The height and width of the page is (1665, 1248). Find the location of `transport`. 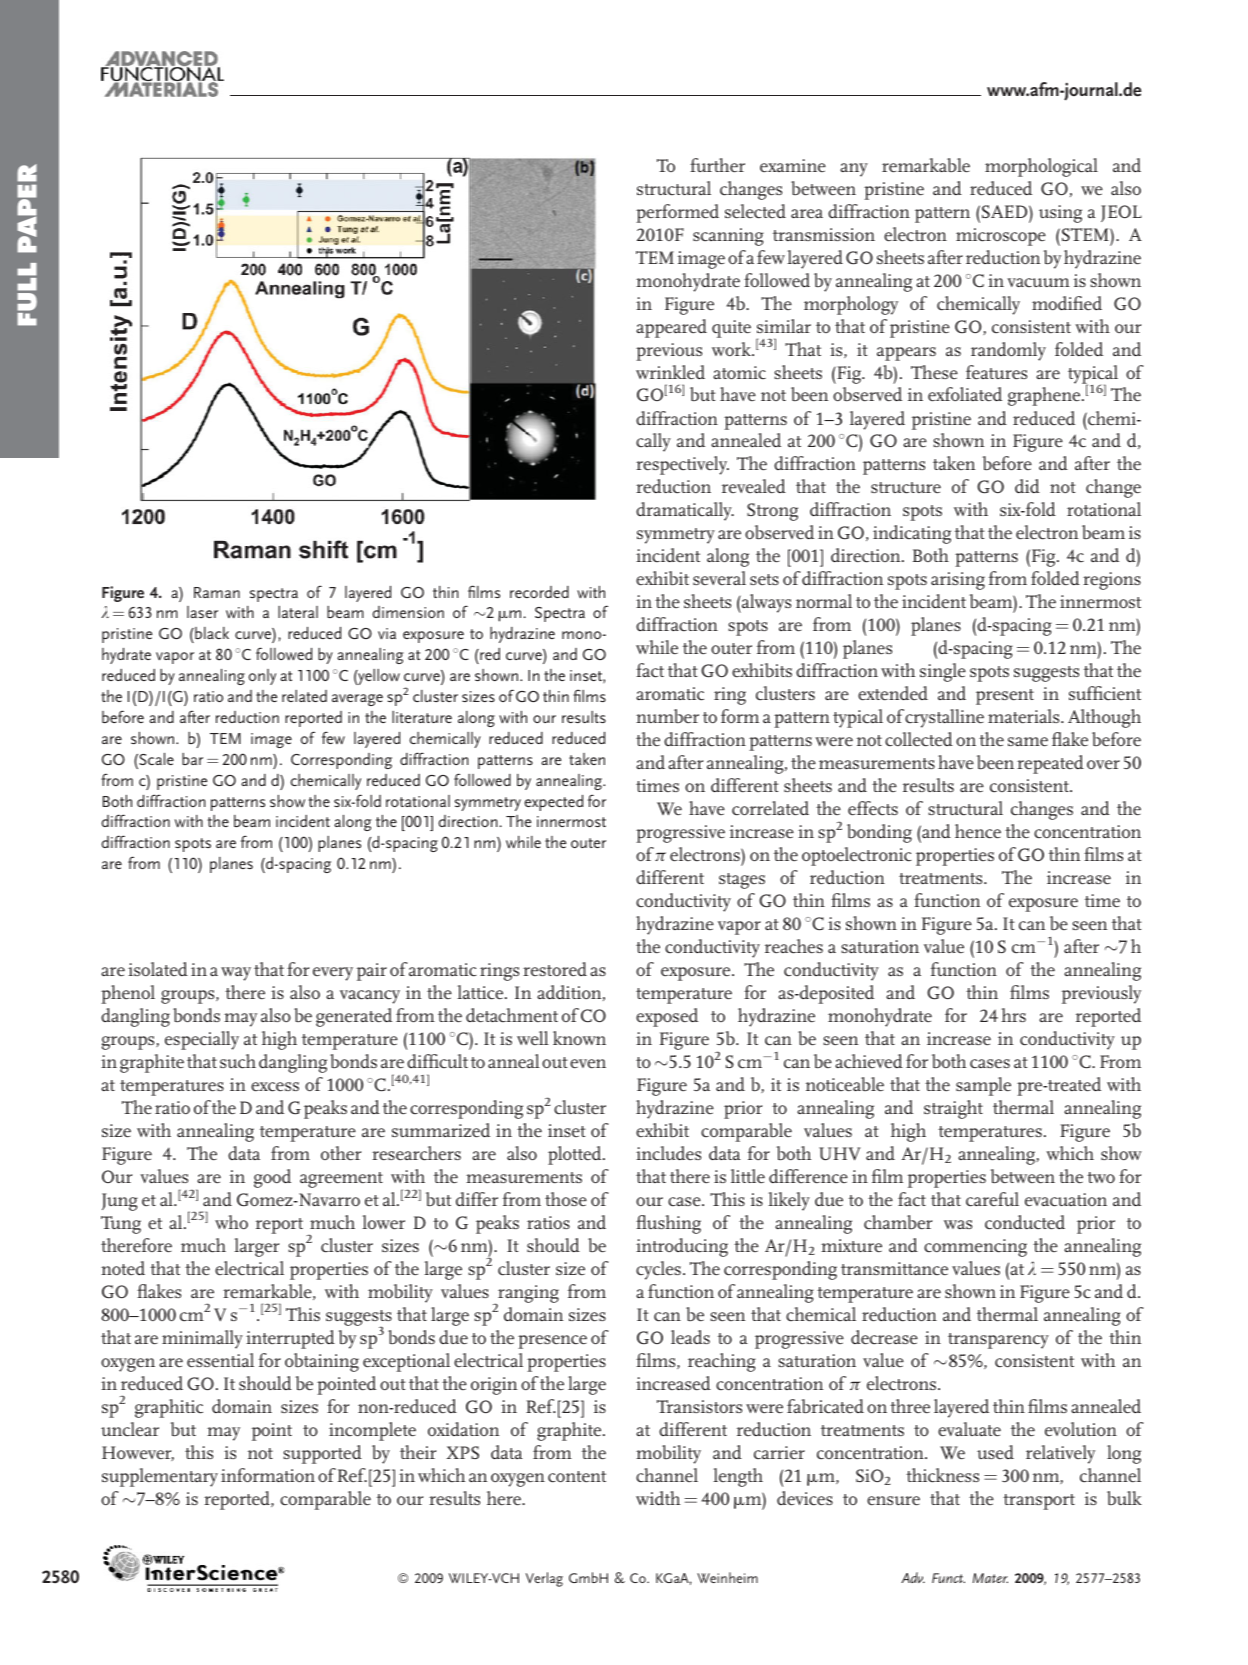

transport is located at coordinates (1039, 1502).
